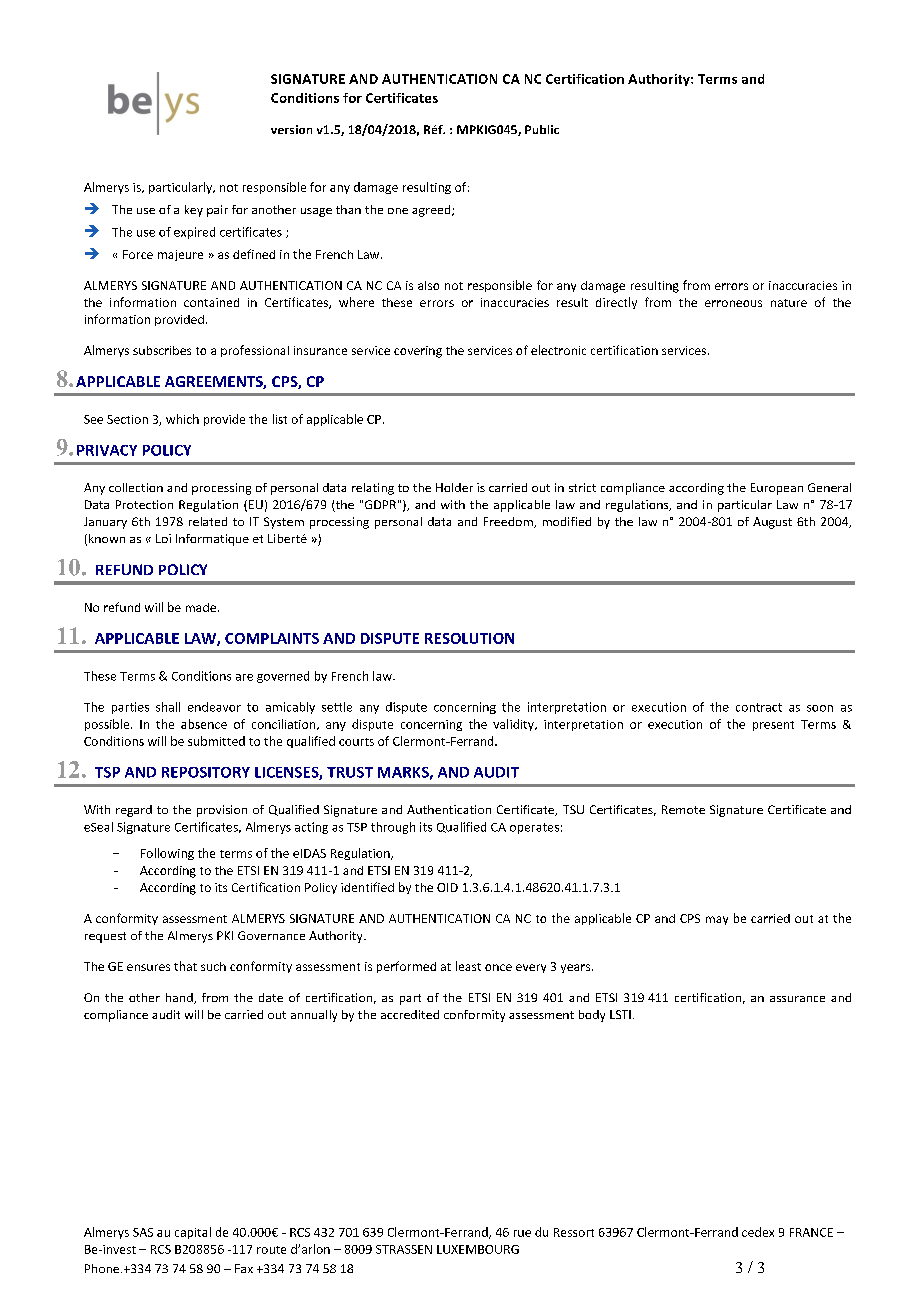 The image size is (924, 1308). What do you see at coordinates (194, 211) in the image?
I see `key` at bounding box center [194, 211].
